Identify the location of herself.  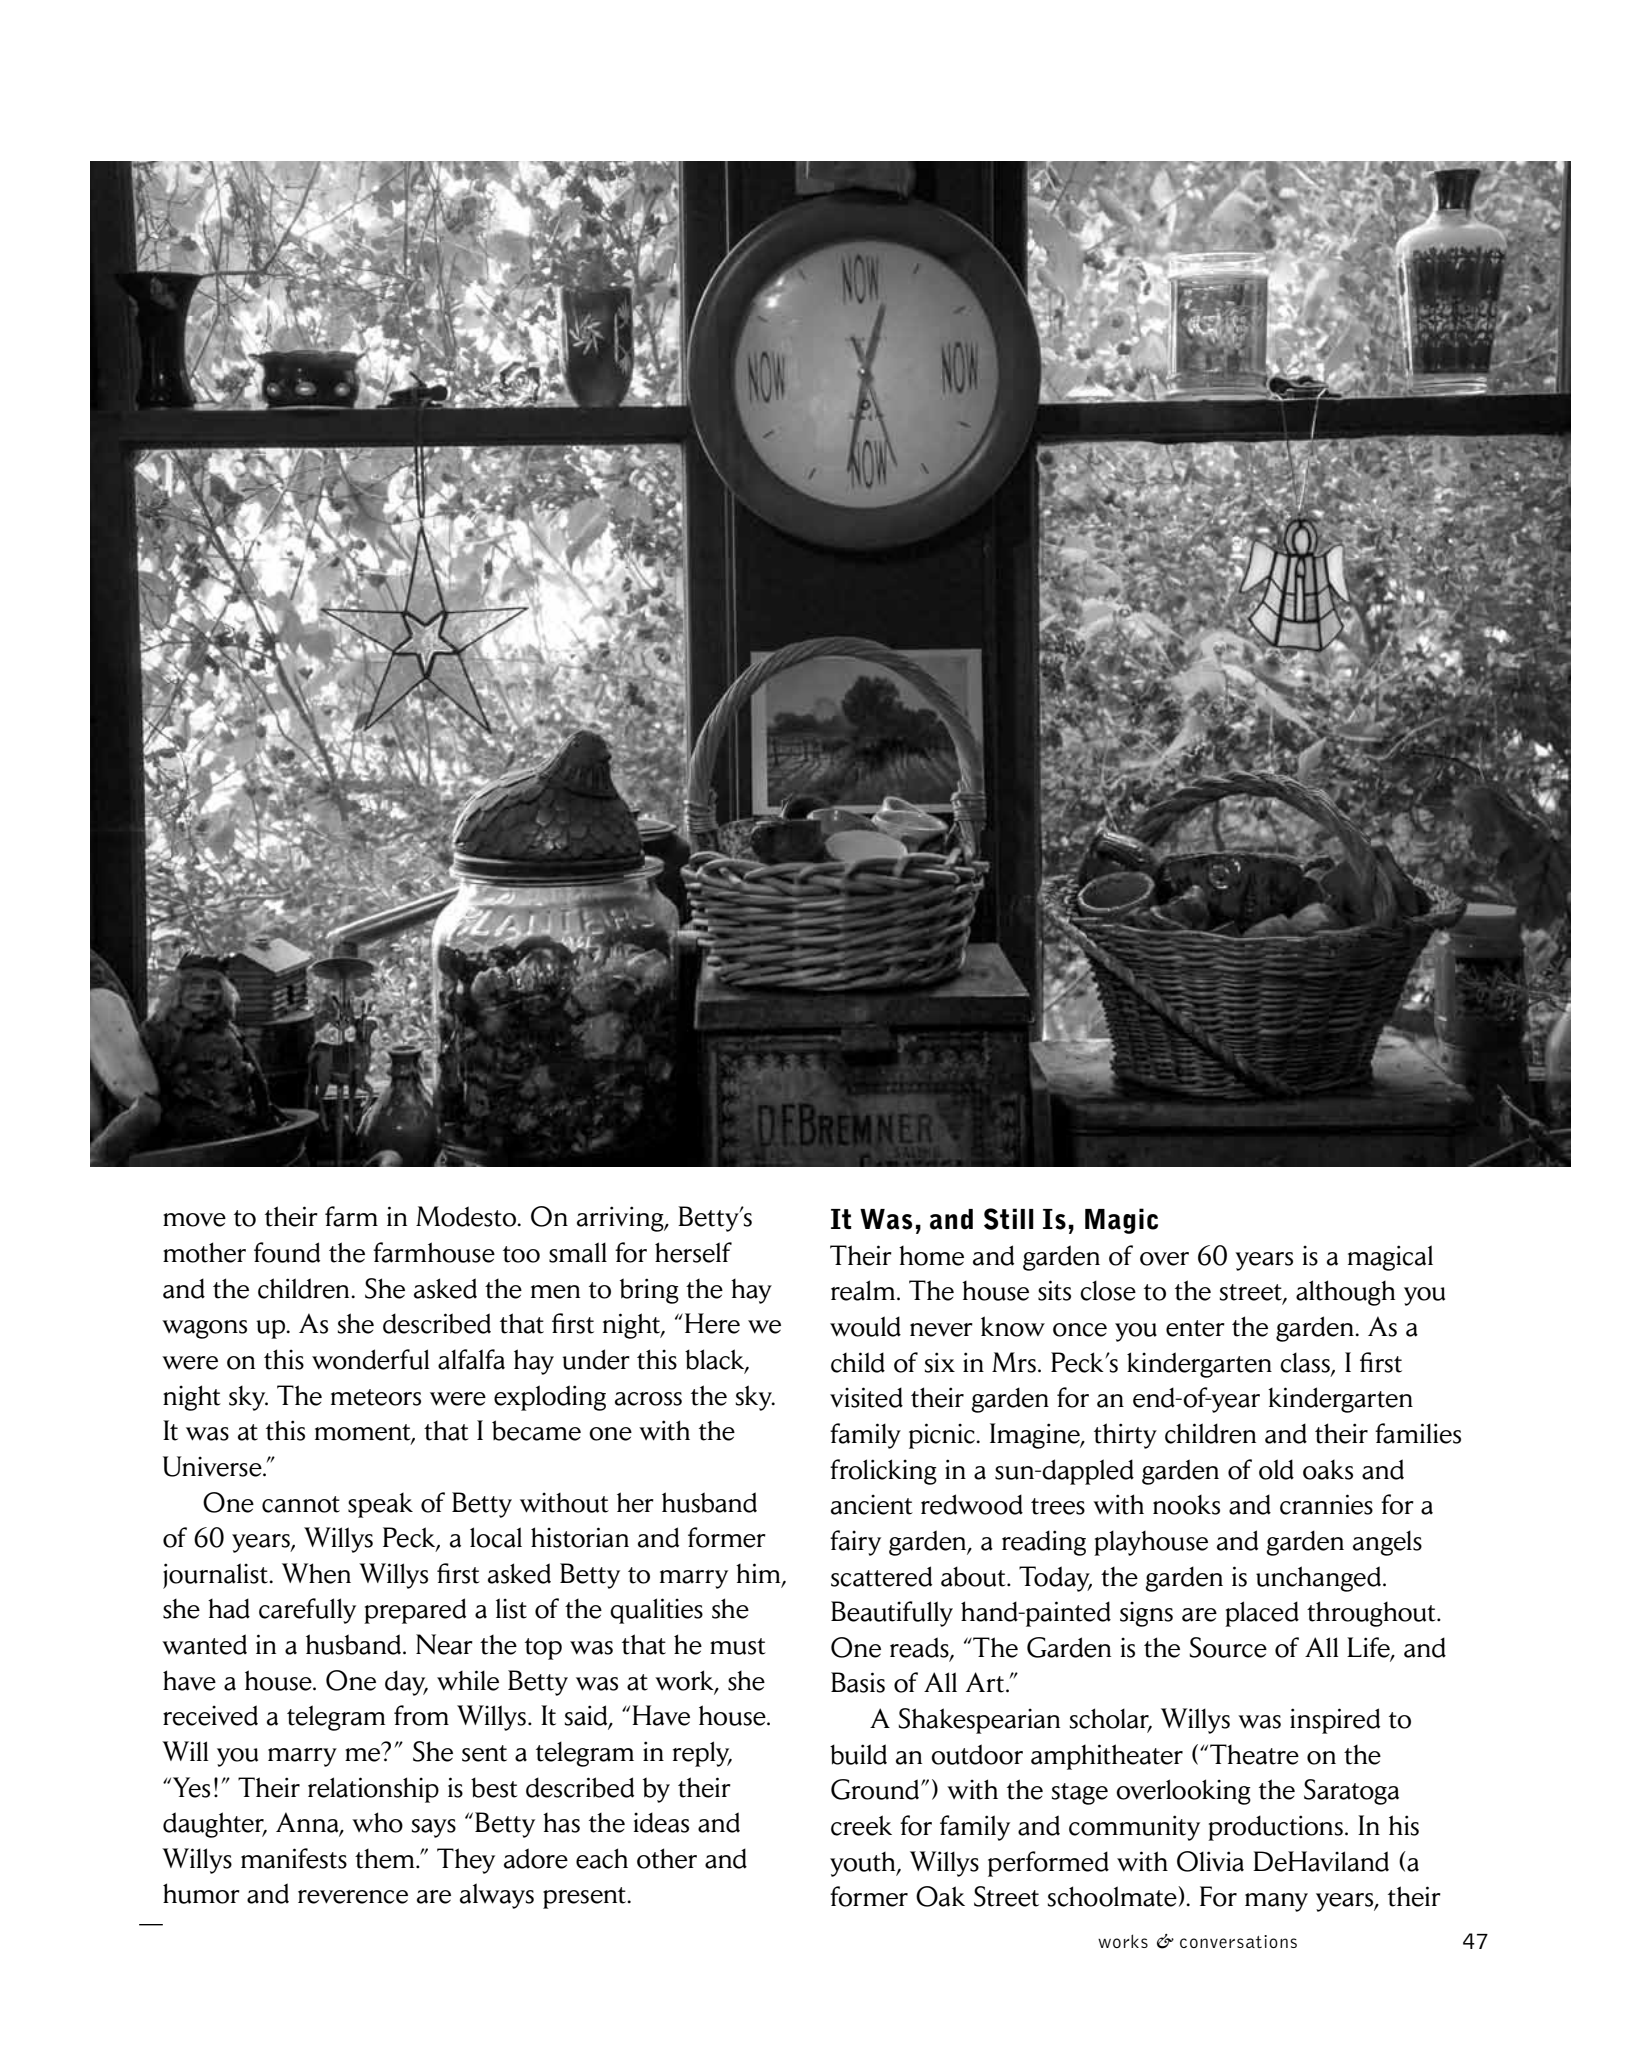
(693, 1252).
